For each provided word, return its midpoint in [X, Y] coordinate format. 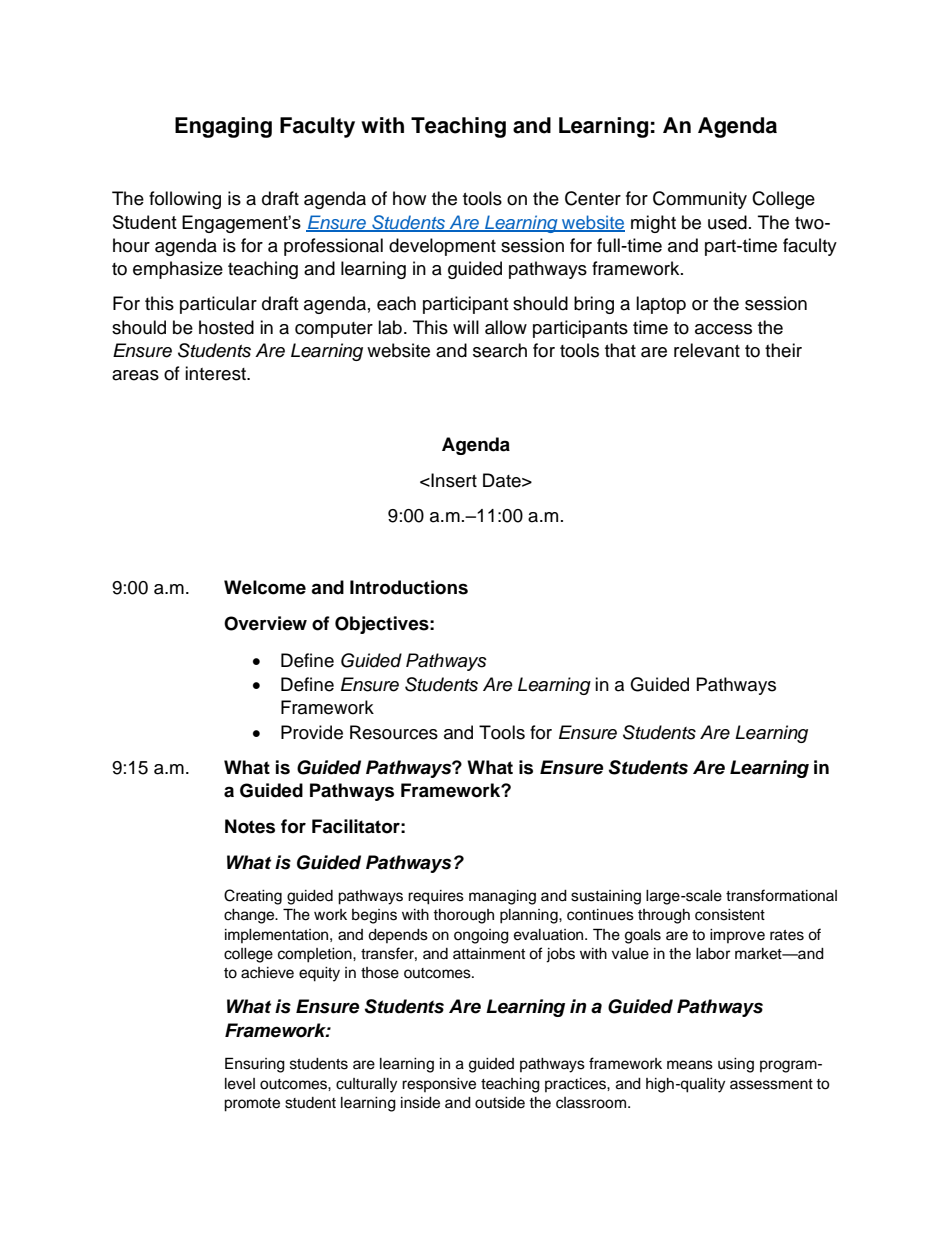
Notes [250, 826]
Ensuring [255, 1065]
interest [216, 373]
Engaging [223, 127]
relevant [707, 350]
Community [700, 200]
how [409, 198]
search [500, 350]
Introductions [409, 587]
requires [436, 897]
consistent [730, 915]
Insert [454, 480]
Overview [265, 623]
